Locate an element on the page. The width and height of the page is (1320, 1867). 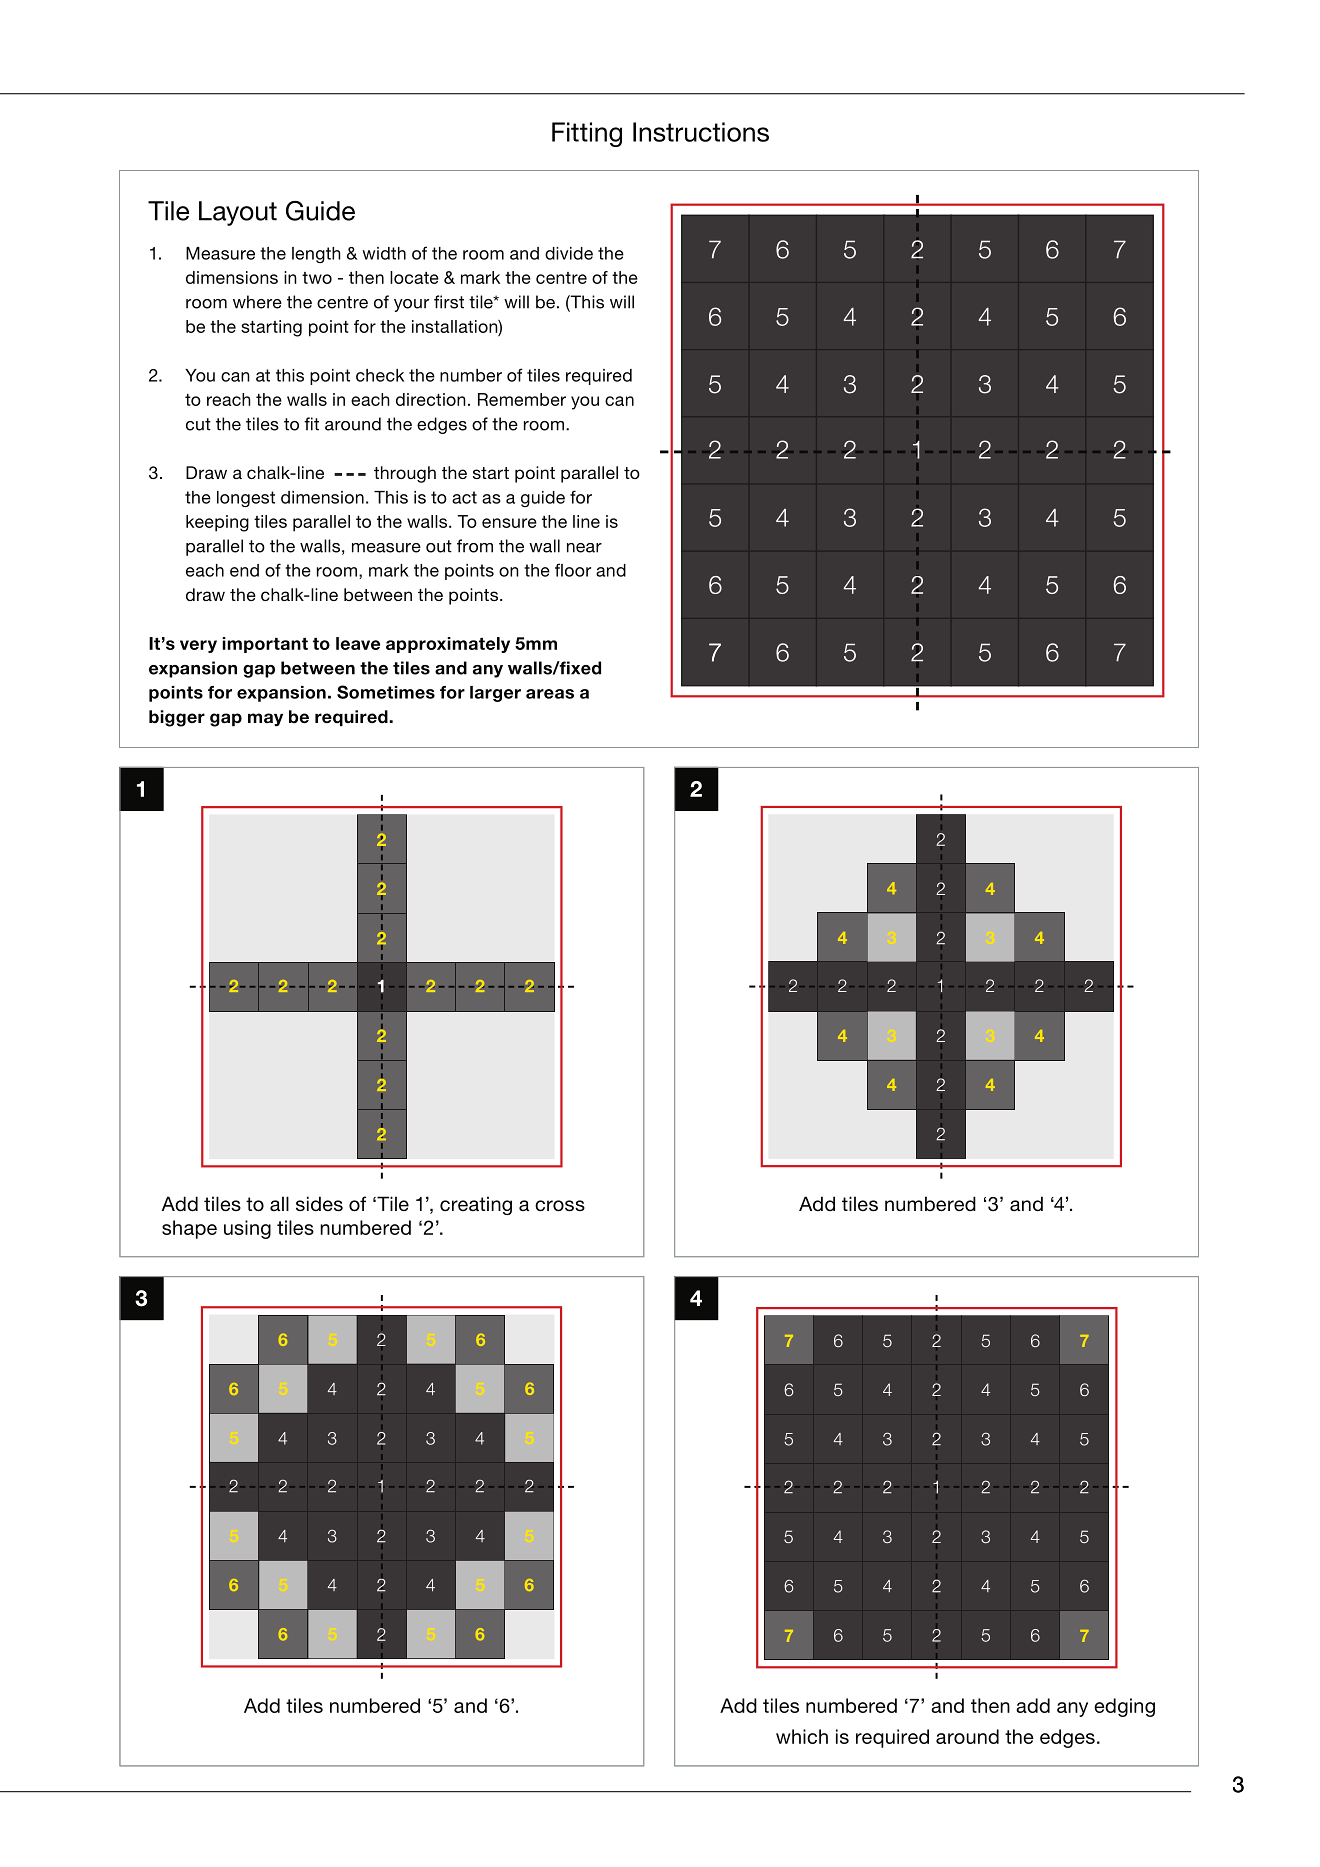
areas is located at coordinates (550, 694).
